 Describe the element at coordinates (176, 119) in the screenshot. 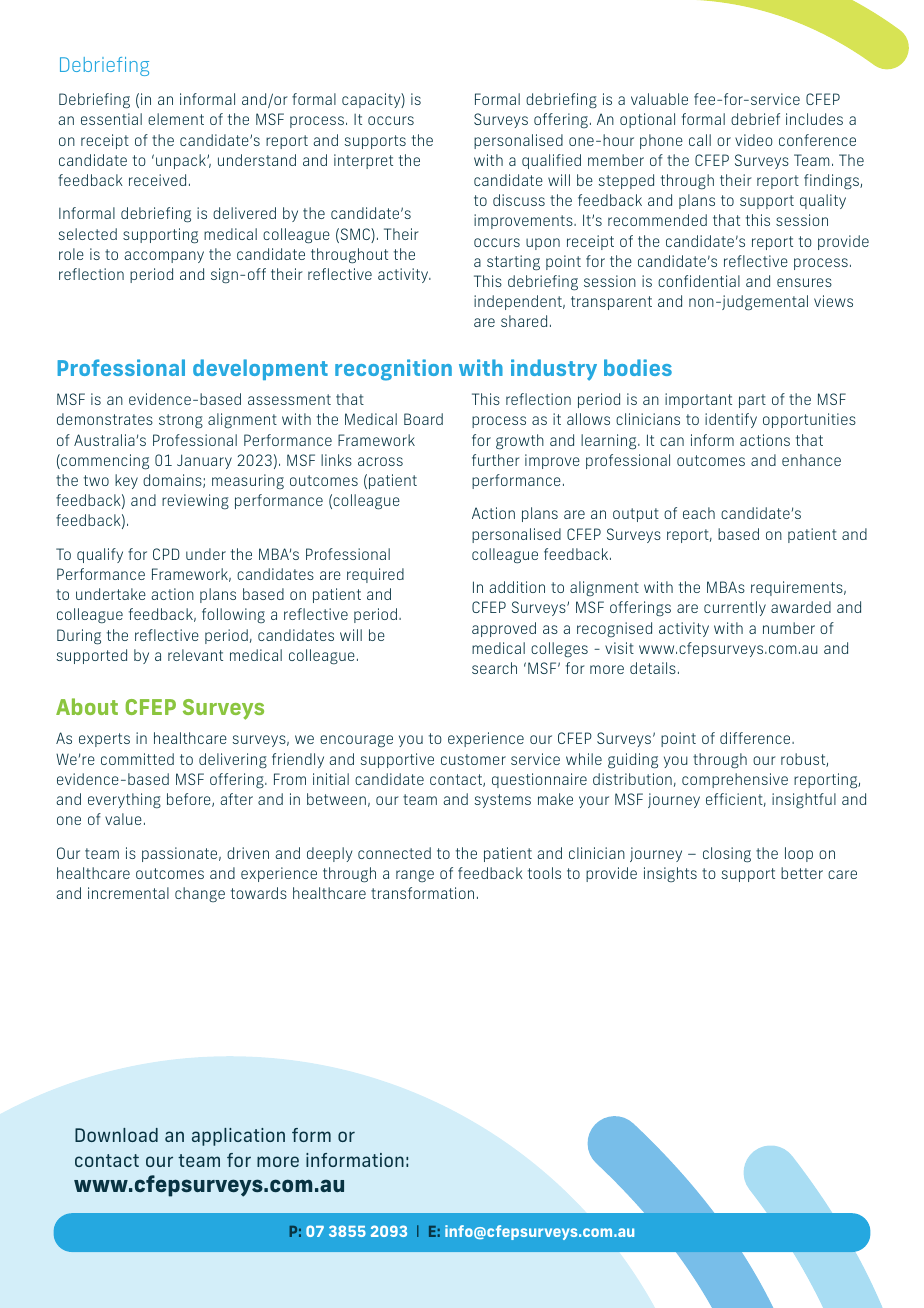

I see `element` at that location.
